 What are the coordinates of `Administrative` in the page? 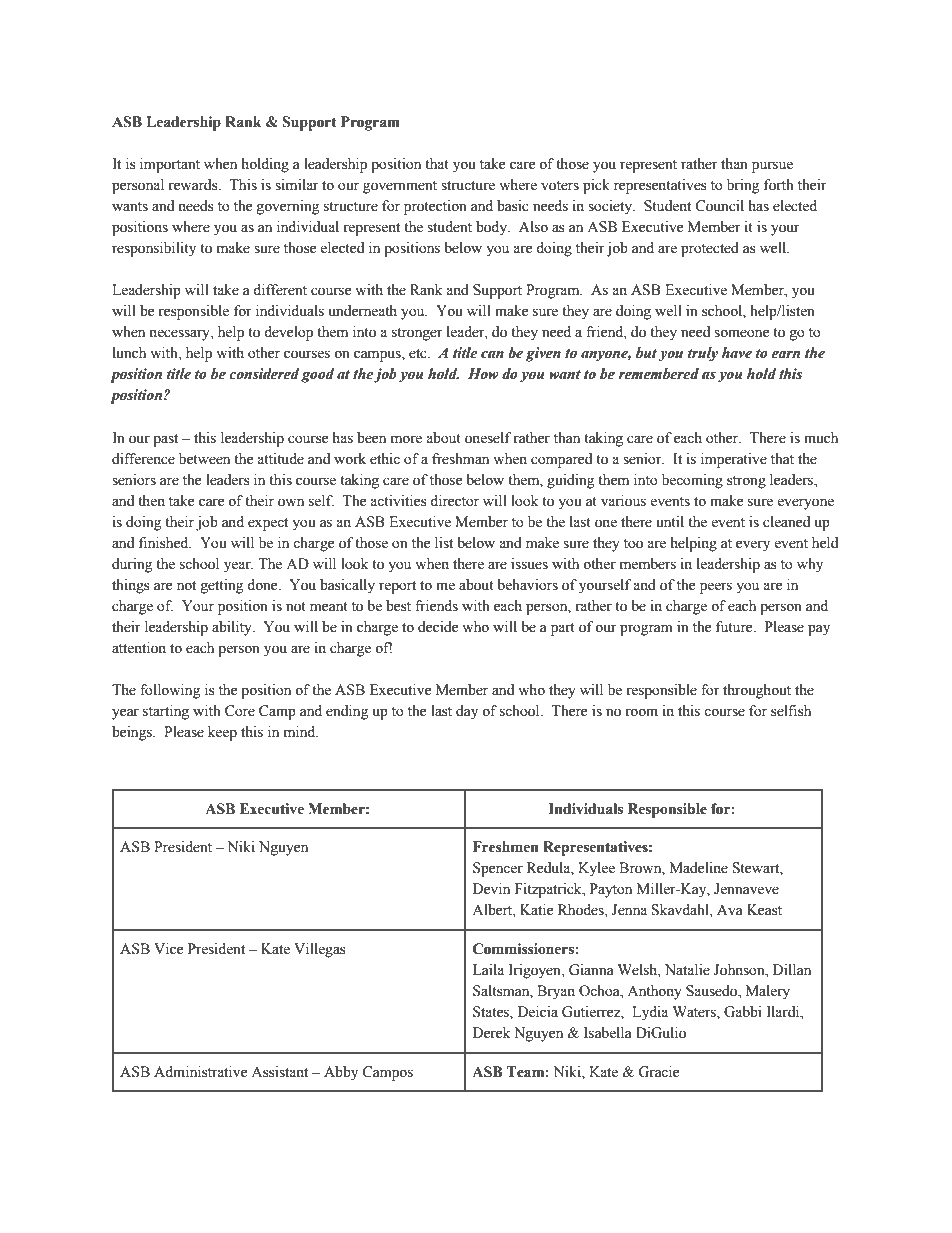 It's located at (200, 1072).
